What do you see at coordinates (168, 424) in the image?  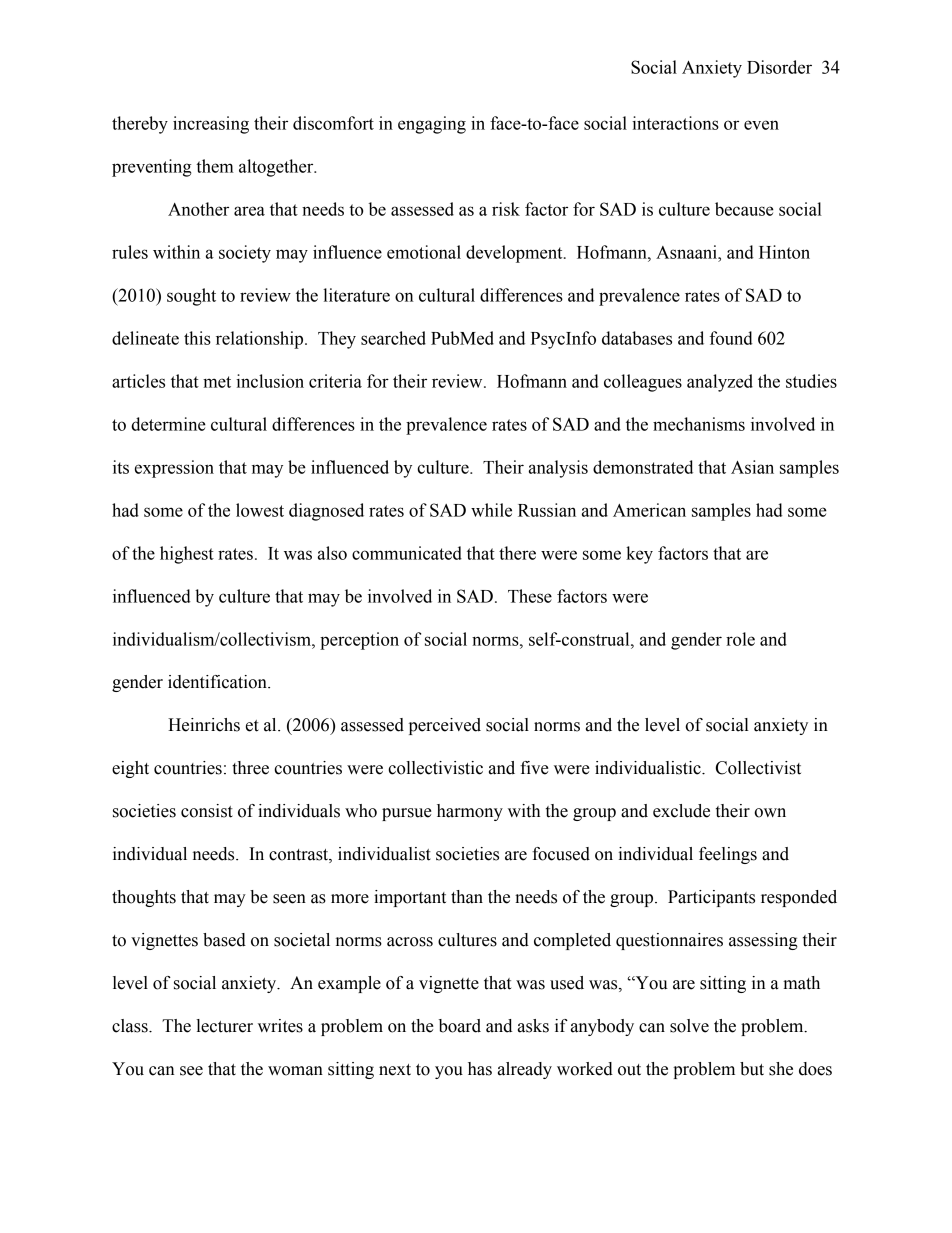 I see `determine` at bounding box center [168, 424].
